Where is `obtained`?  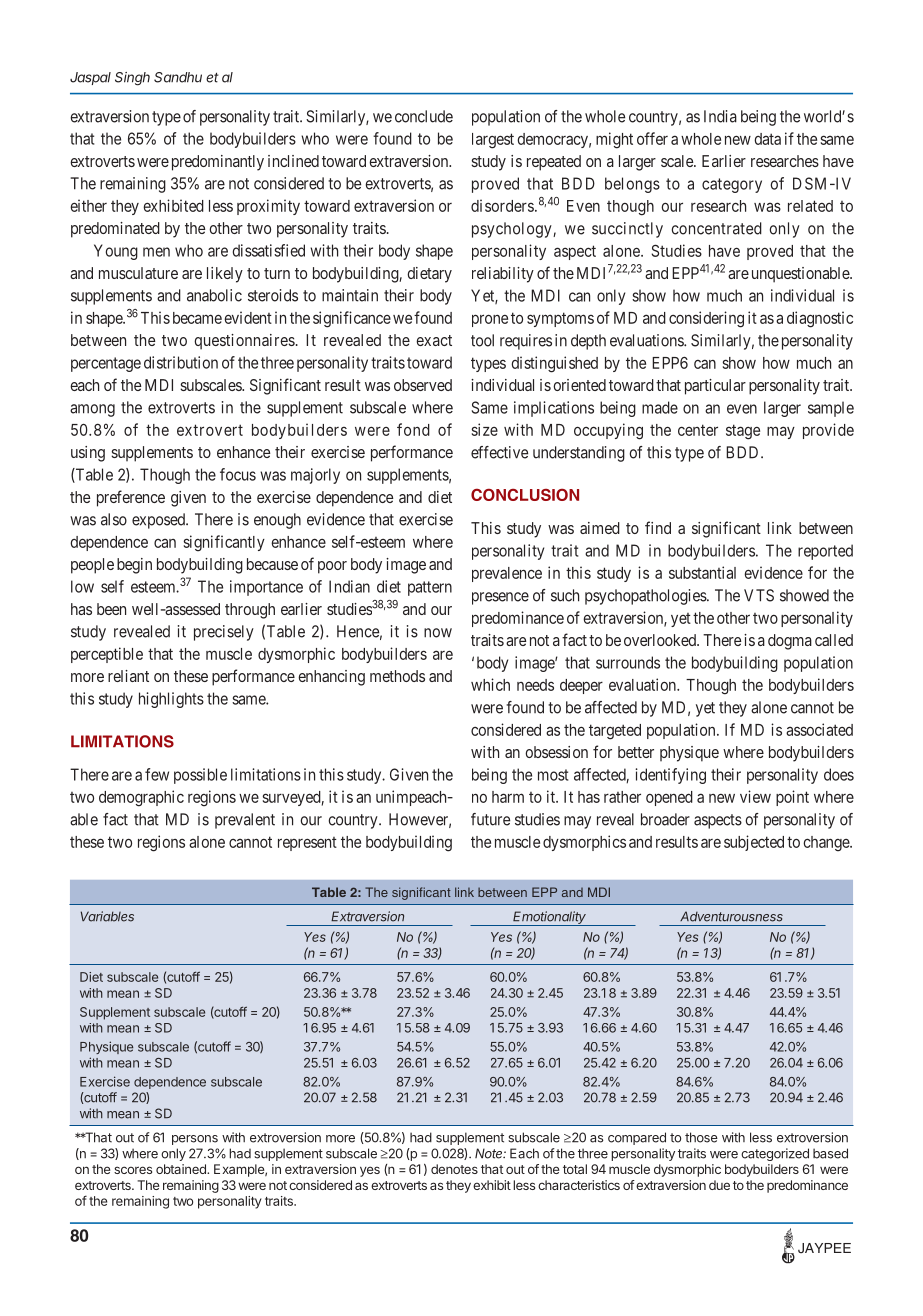 obtained is located at coordinates (182, 1169).
